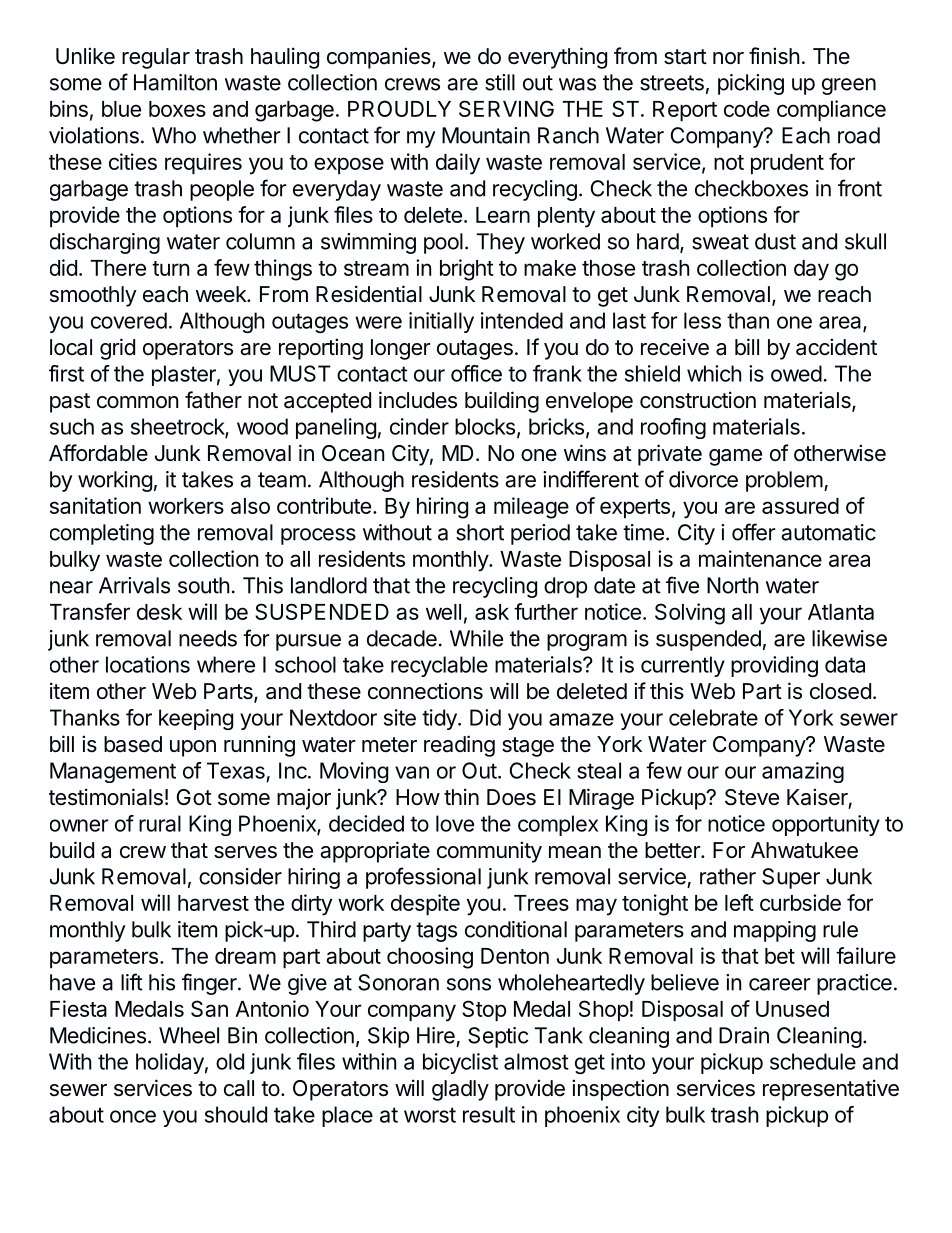 Image resolution: width=952 pixels, height=1233 pixels. Describe the element at coordinates (803, 772) in the page. I see `amazing` at that location.
